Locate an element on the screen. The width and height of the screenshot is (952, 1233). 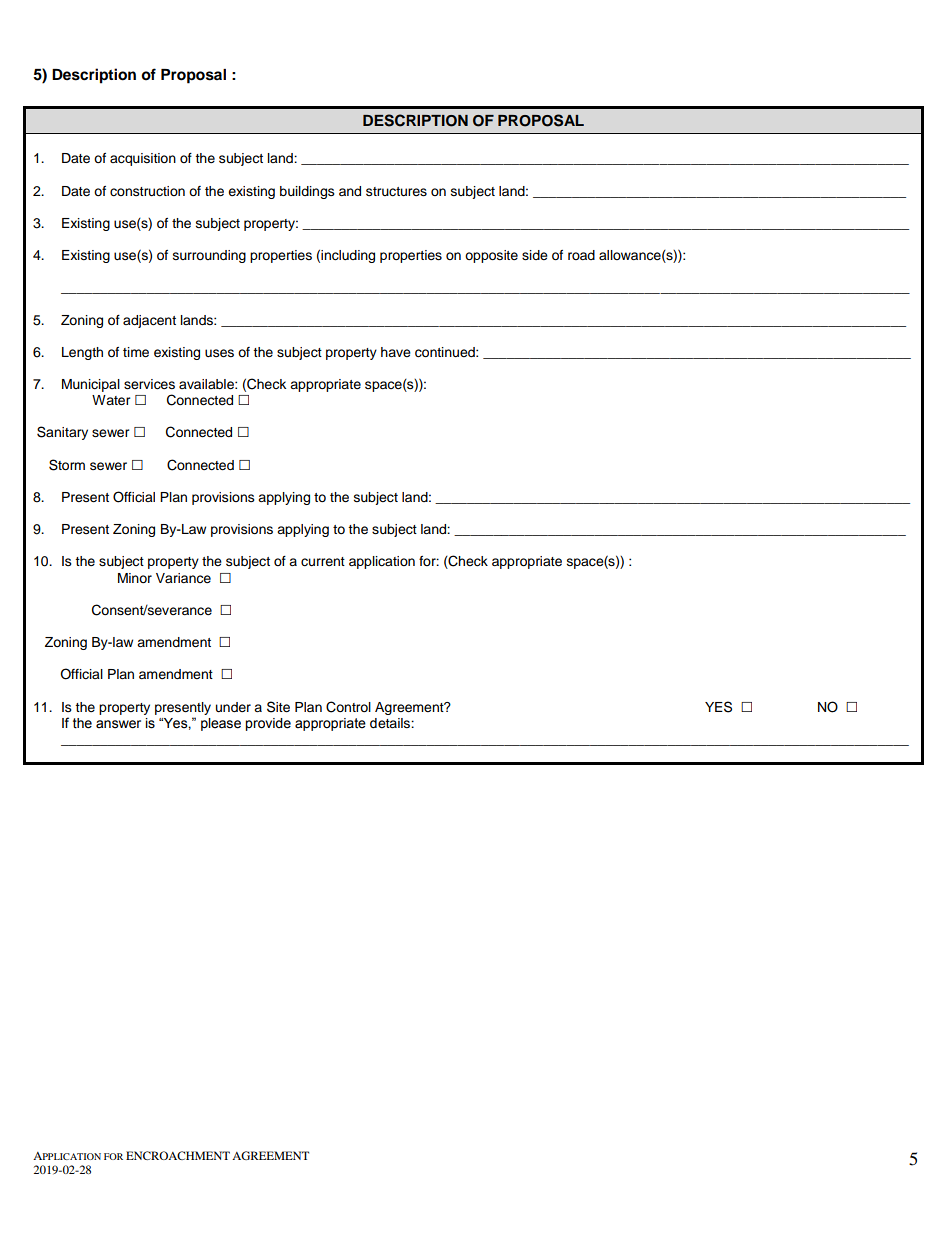
provide is located at coordinates (268, 724).
